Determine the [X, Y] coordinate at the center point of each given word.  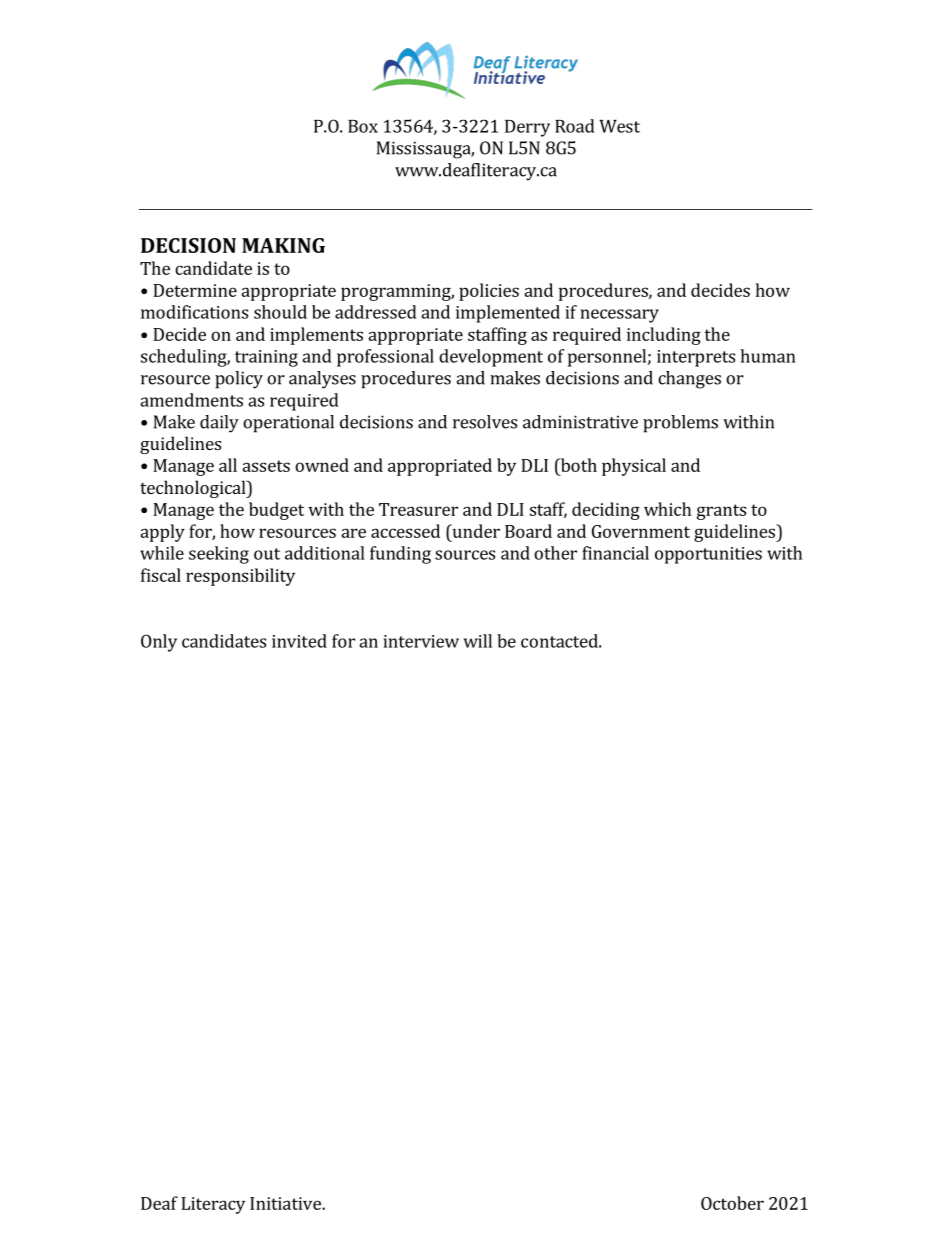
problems [680, 424]
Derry [527, 128]
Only [159, 643]
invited [299, 641]
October [732, 1203]
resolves [485, 422]
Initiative [286, 1203]
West [619, 126]
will [478, 641]
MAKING [283, 245]
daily [219, 424]
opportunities [708, 555]
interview [421, 641]
